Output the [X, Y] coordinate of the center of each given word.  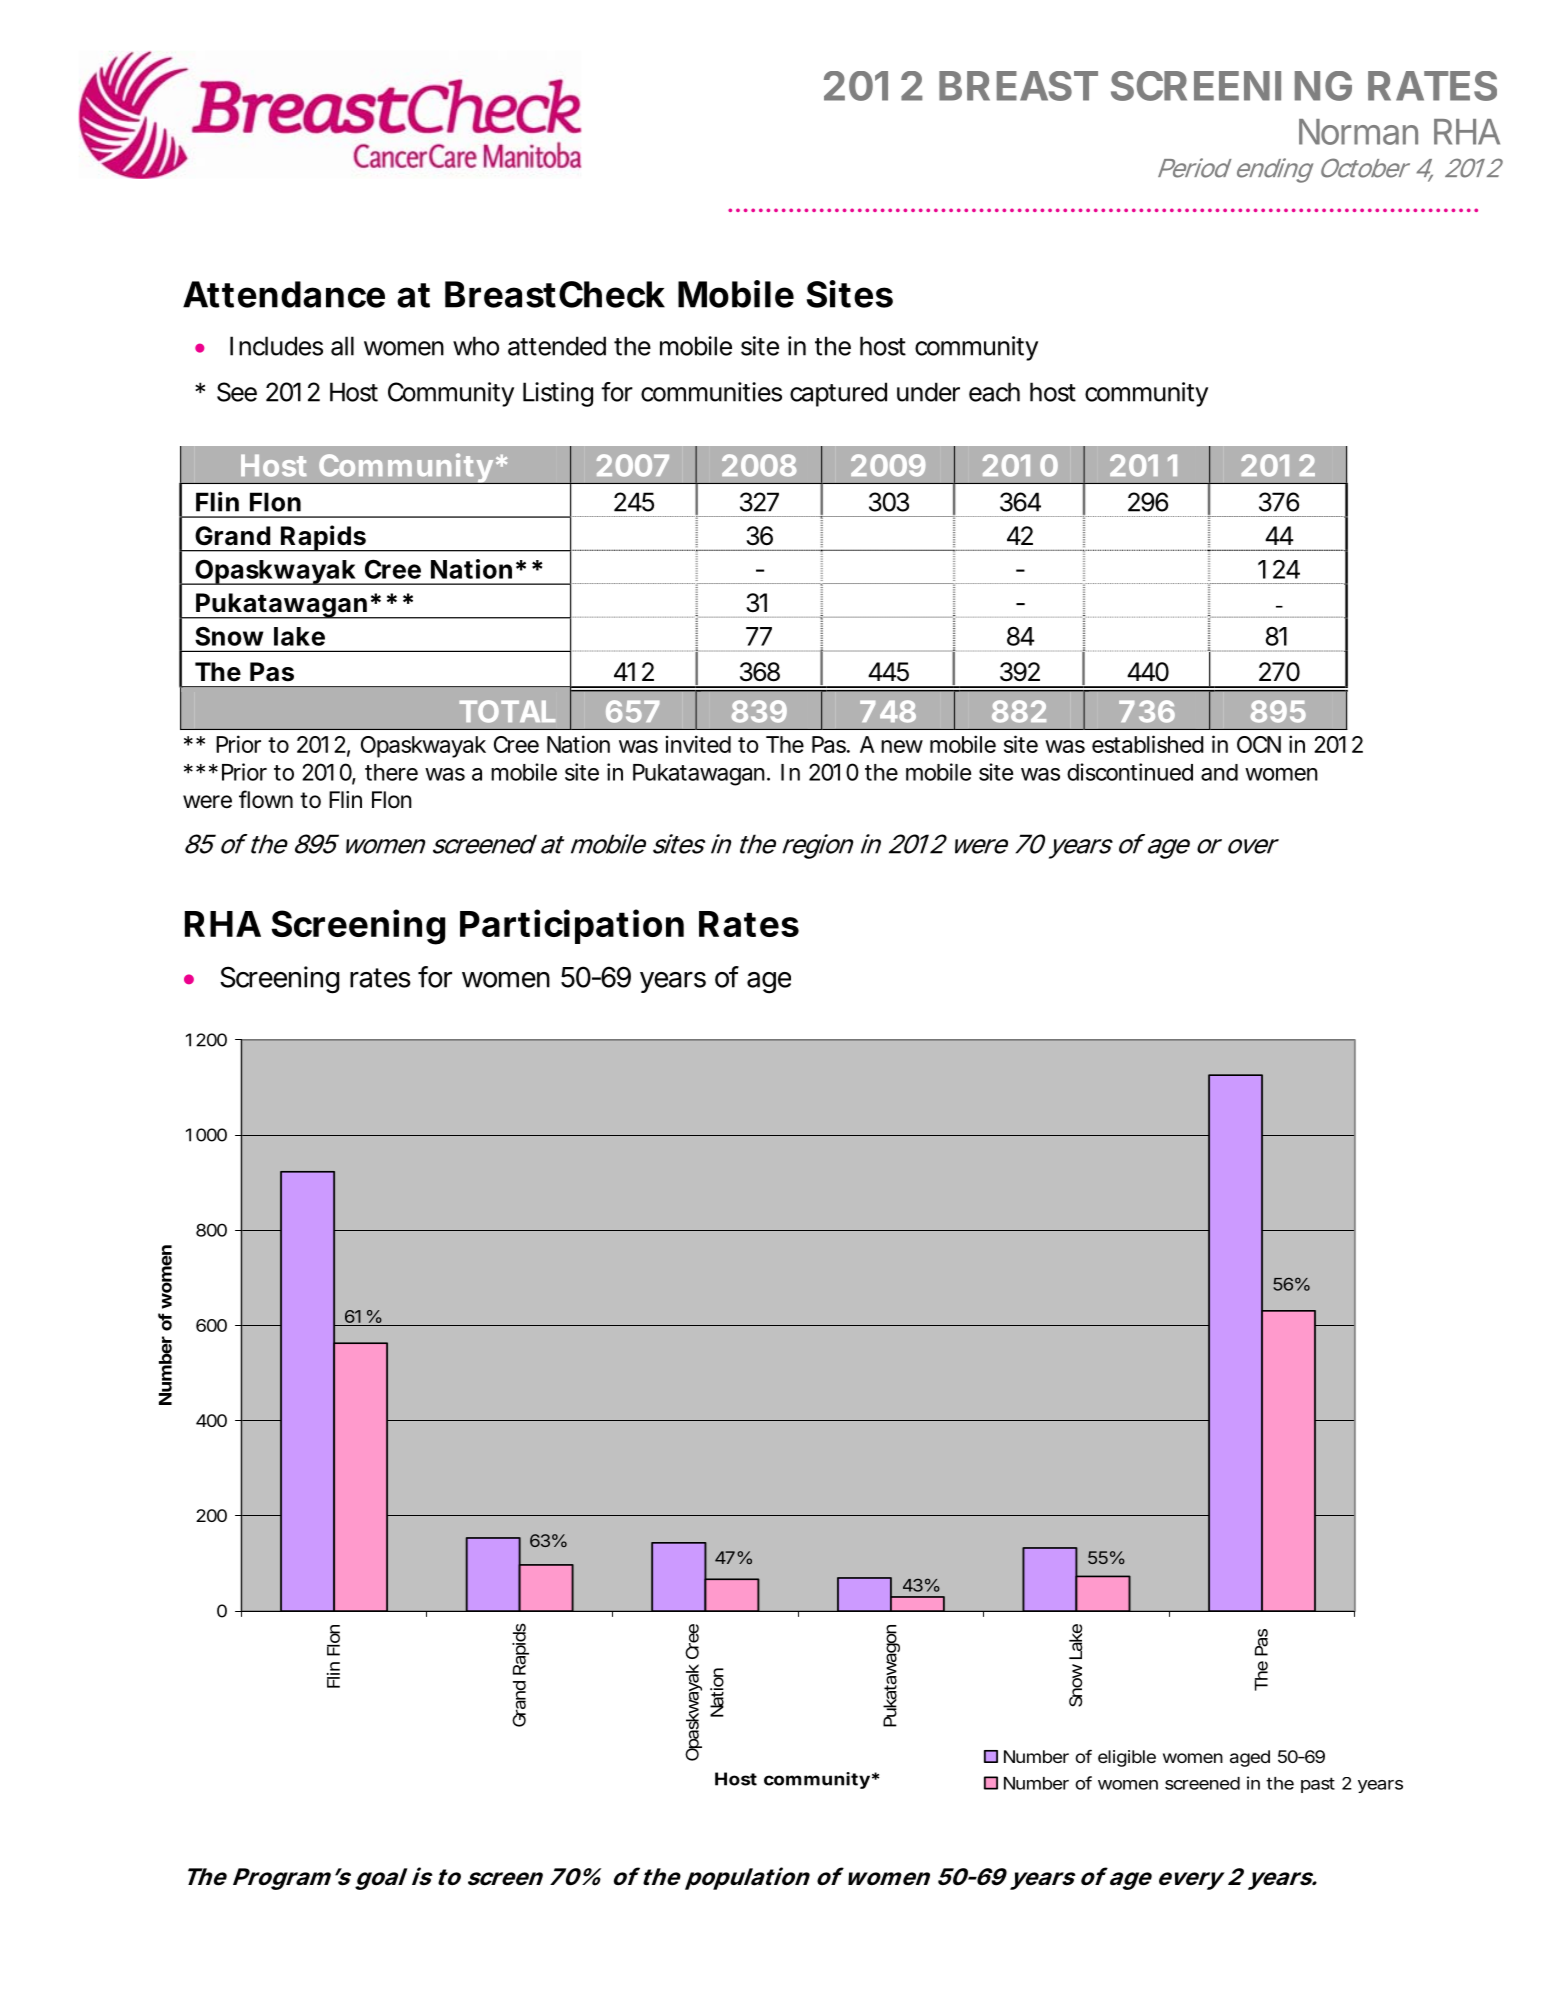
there [391, 772]
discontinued [1130, 772]
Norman [1358, 132]
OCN [1259, 744]
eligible [1127, 1758]
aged [1250, 1758]
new [902, 746]
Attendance [284, 294]
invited [698, 744]
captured [838, 394]
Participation [572, 926]
